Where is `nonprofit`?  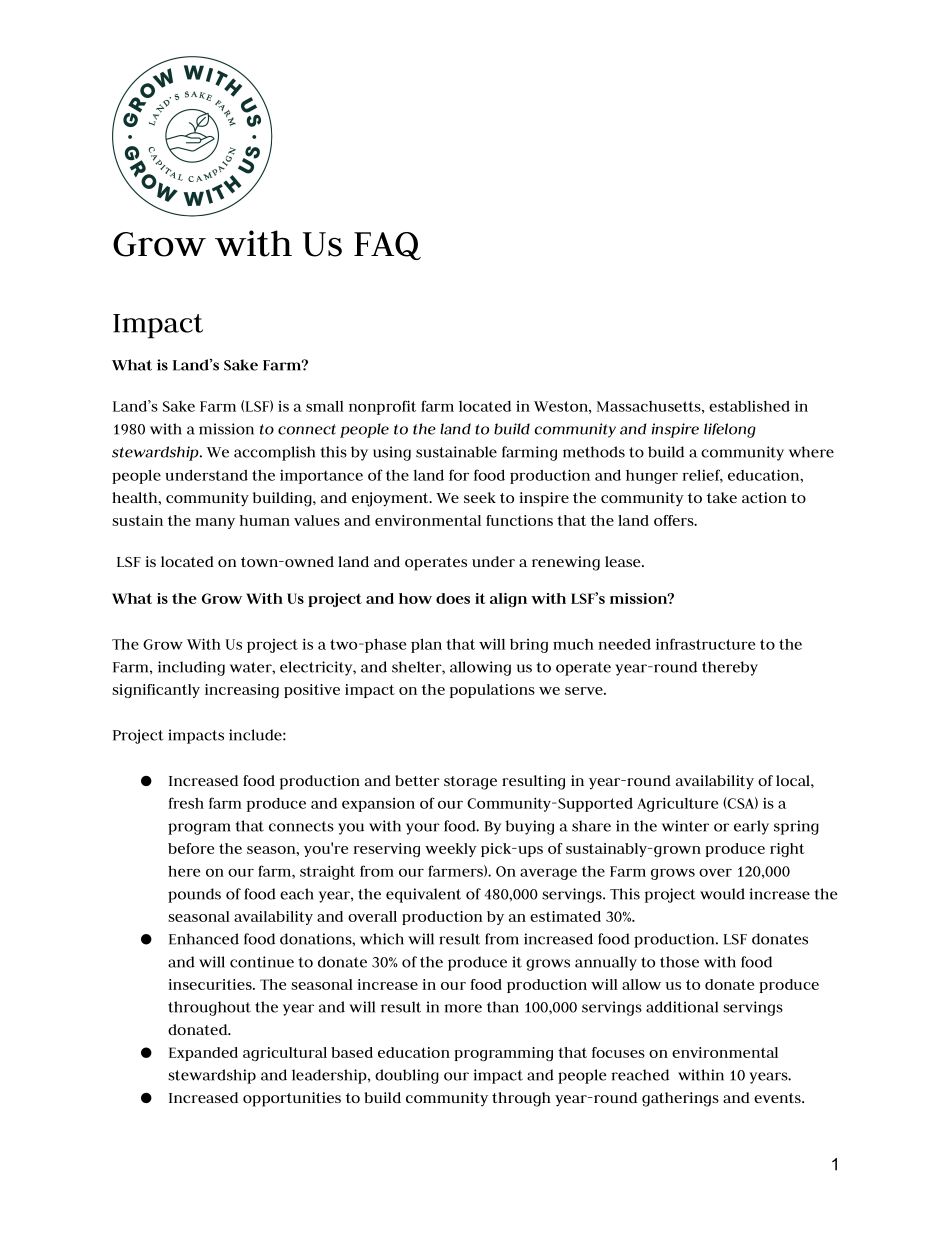
nonprofit is located at coordinates (382, 407).
